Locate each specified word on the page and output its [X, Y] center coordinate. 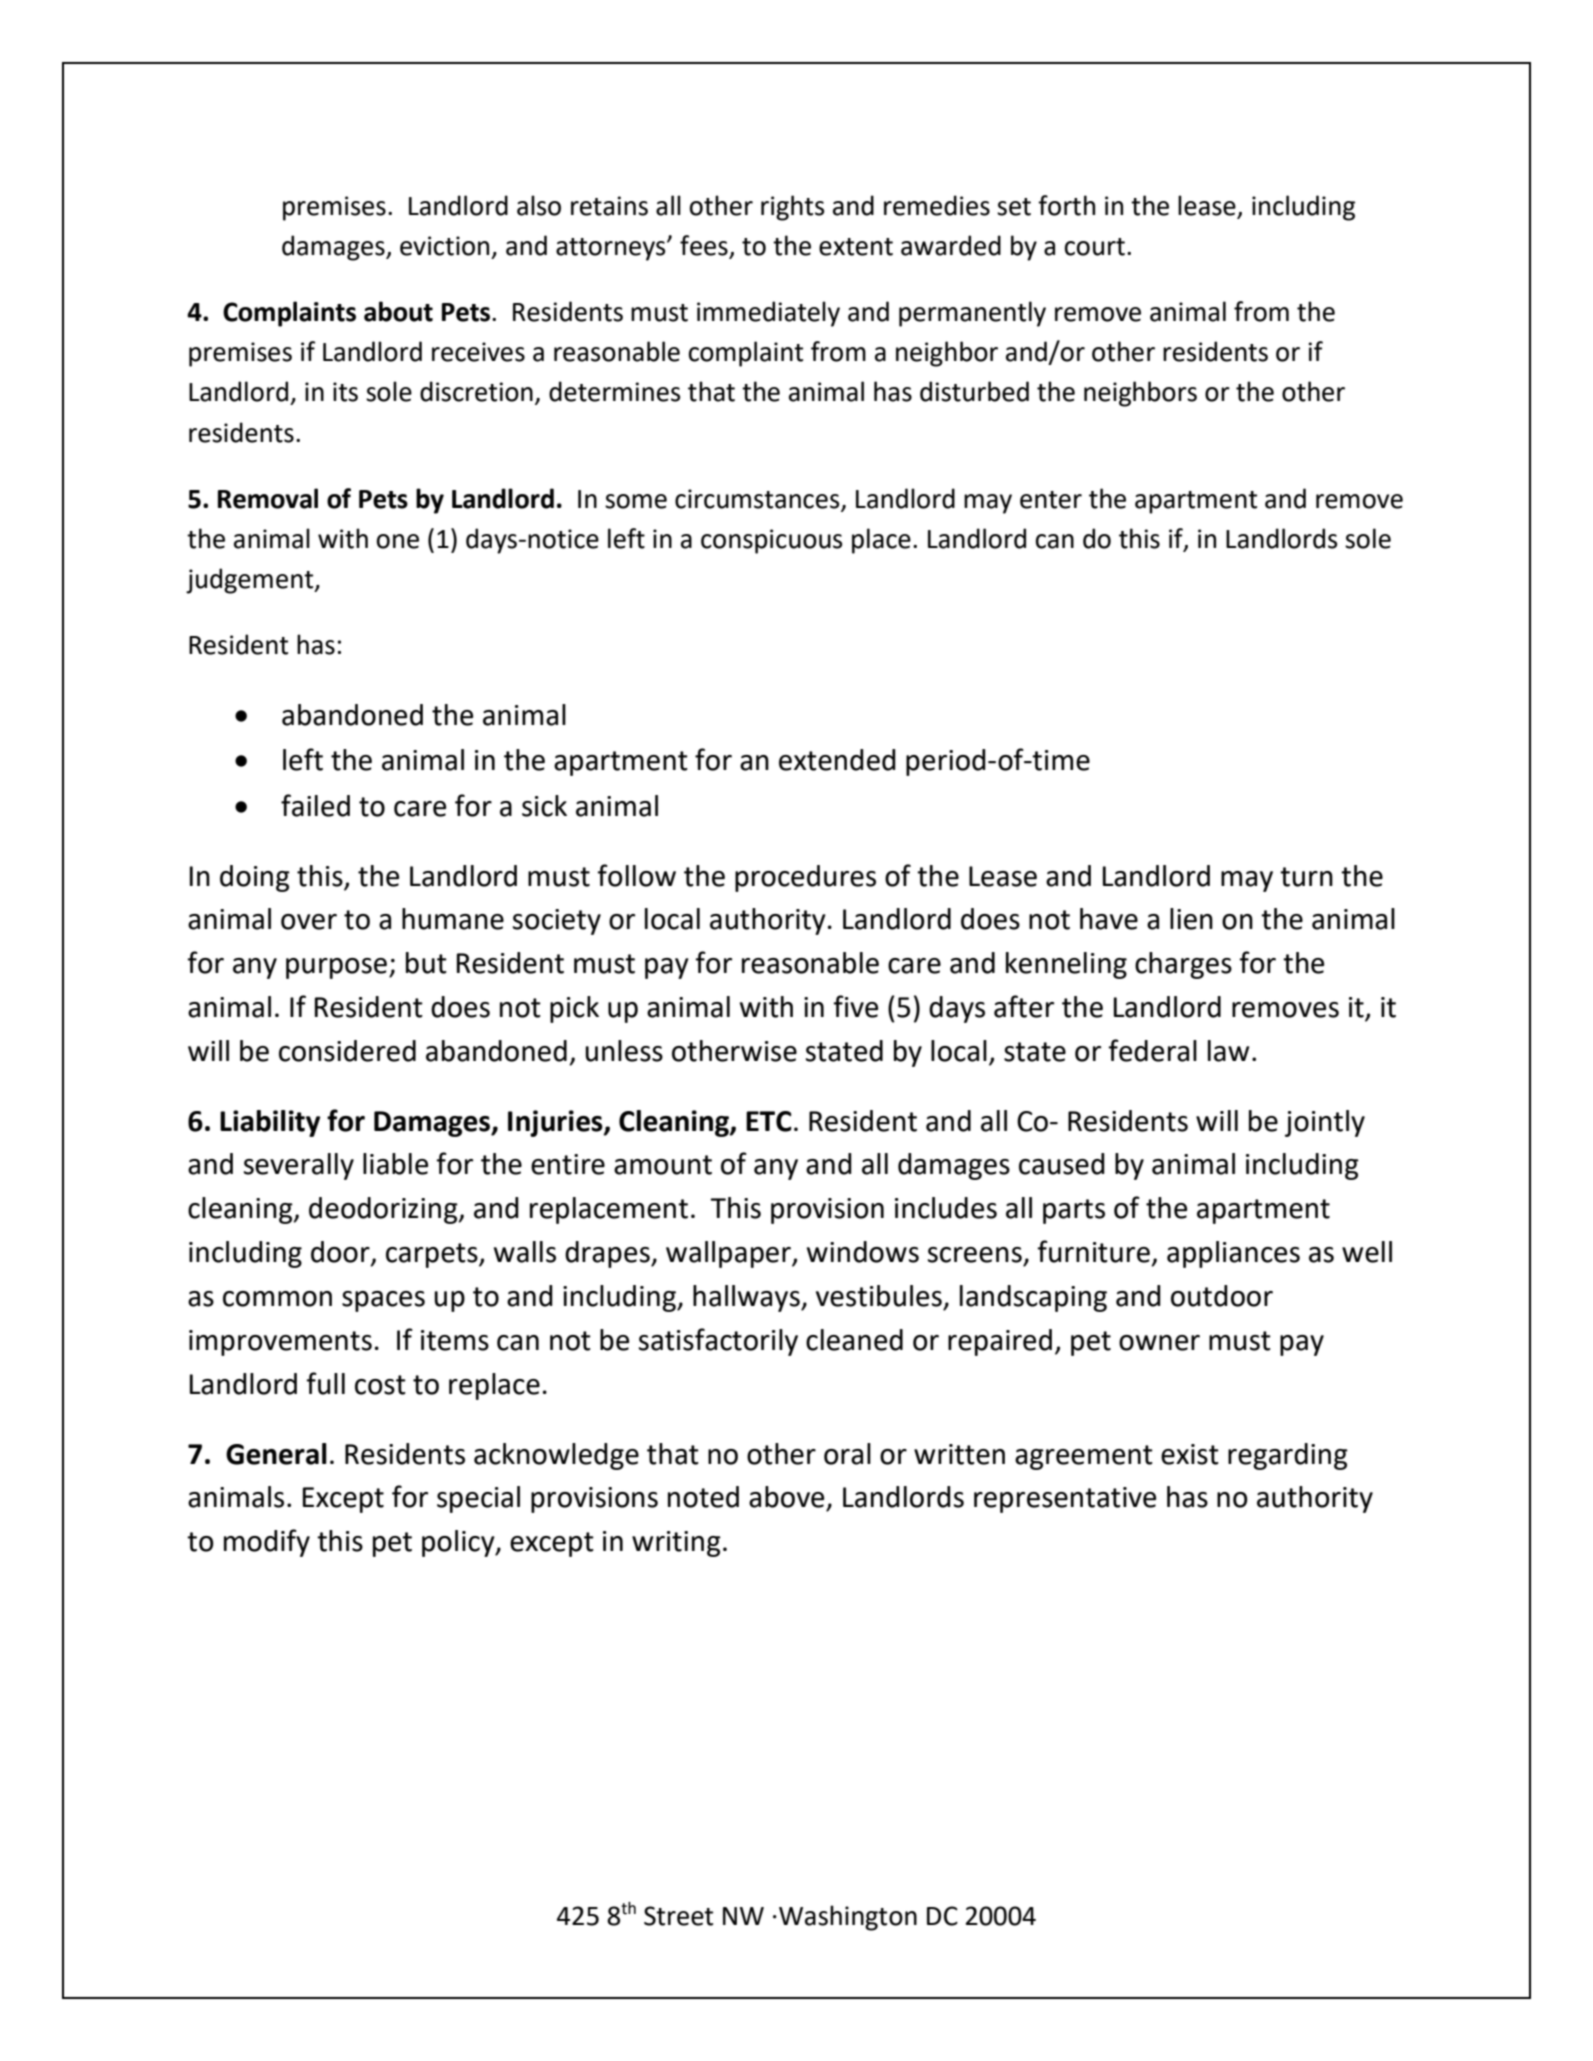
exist [1190, 1454]
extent [856, 247]
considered [347, 1051]
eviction [444, 246]
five [855, 1006]
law [1228, 1051]
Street [678, 1916]
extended [837, 760]
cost [380, 1385]
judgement [251, 581]
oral [847, 1454]
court [1095, 247]
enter [1051, 500]
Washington [848, 1918]
